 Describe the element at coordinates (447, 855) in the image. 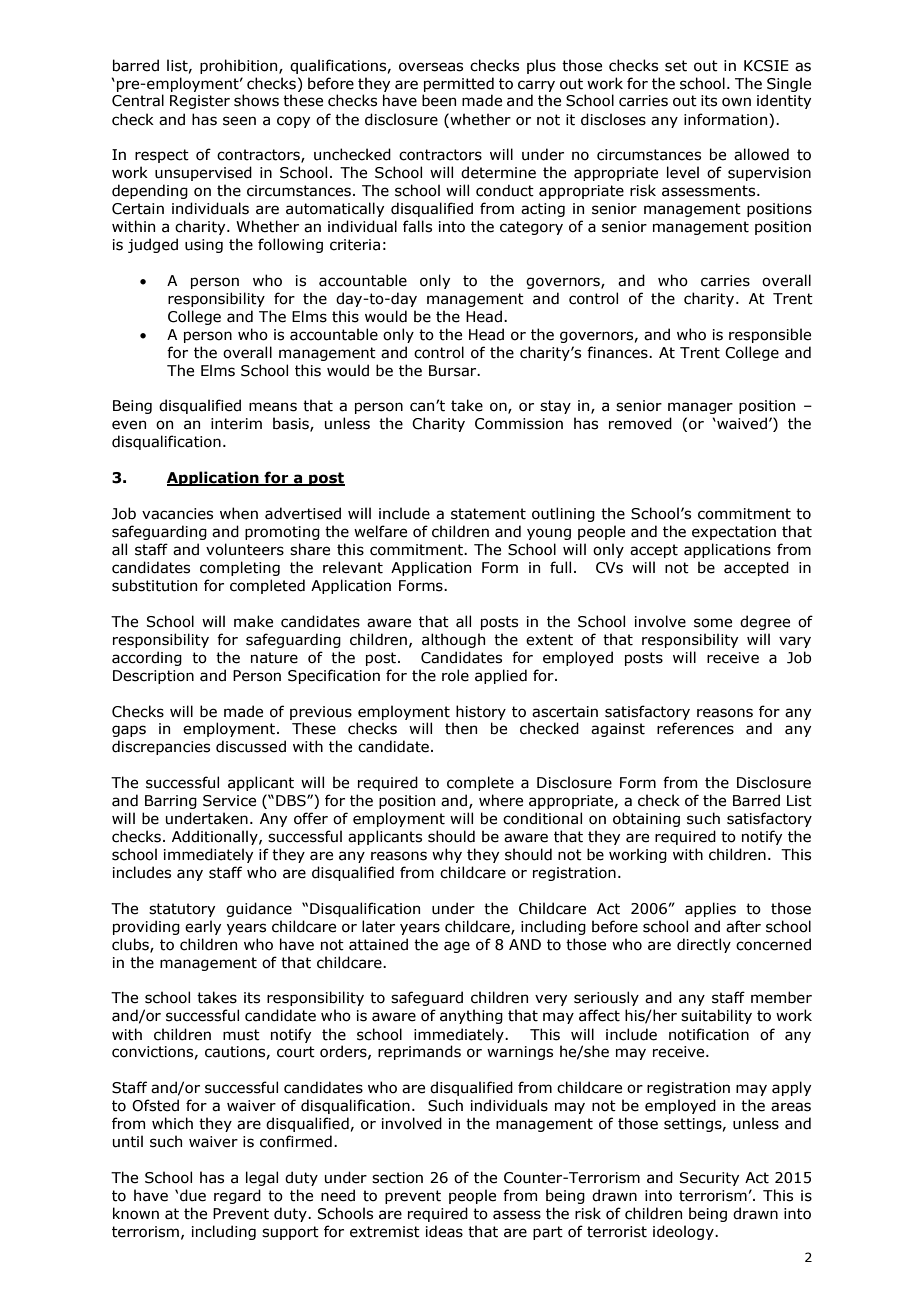

I see `why` at that location.
